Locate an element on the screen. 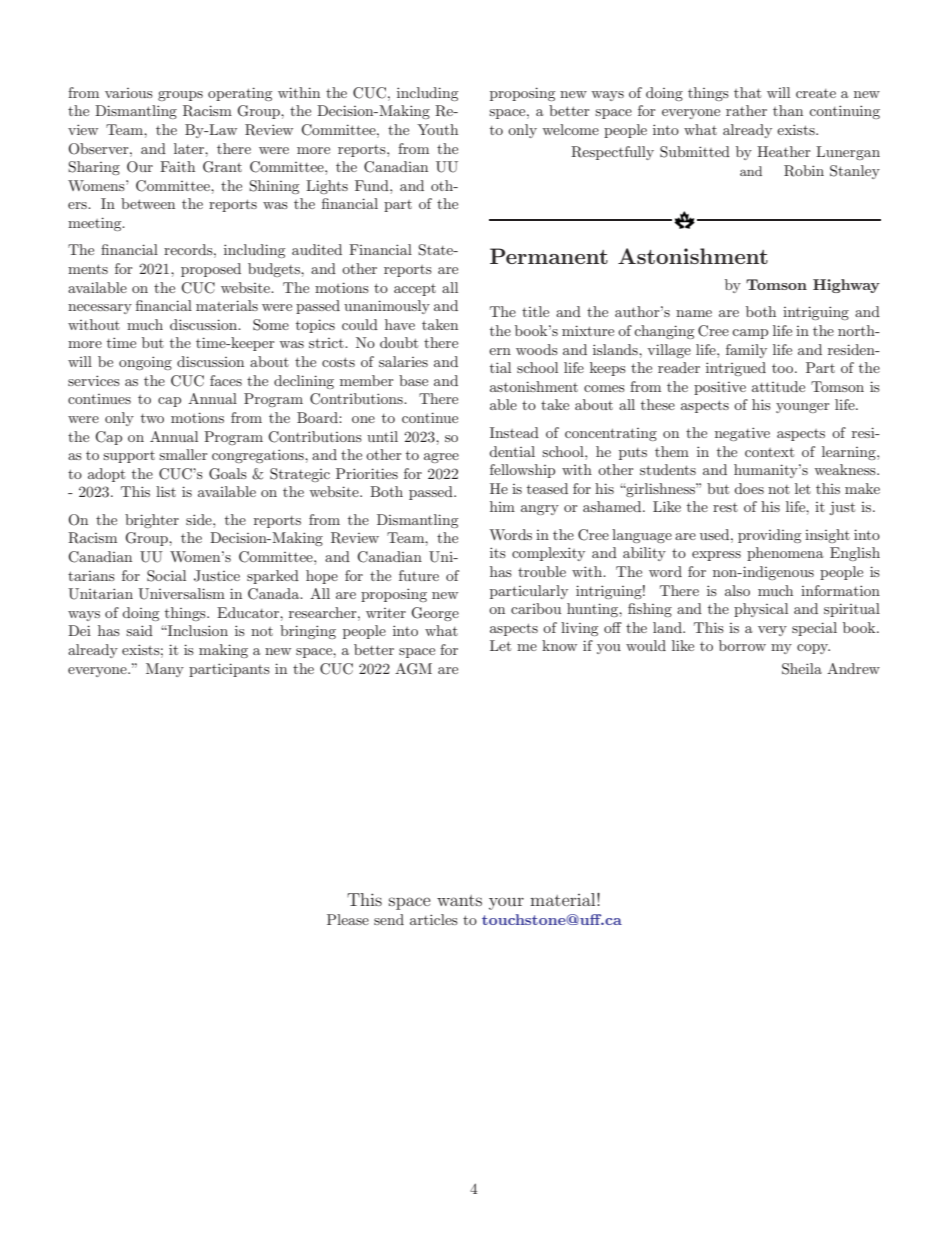 This screenshot has height=1233, width=952. him is located at coordinates (502, 506).
